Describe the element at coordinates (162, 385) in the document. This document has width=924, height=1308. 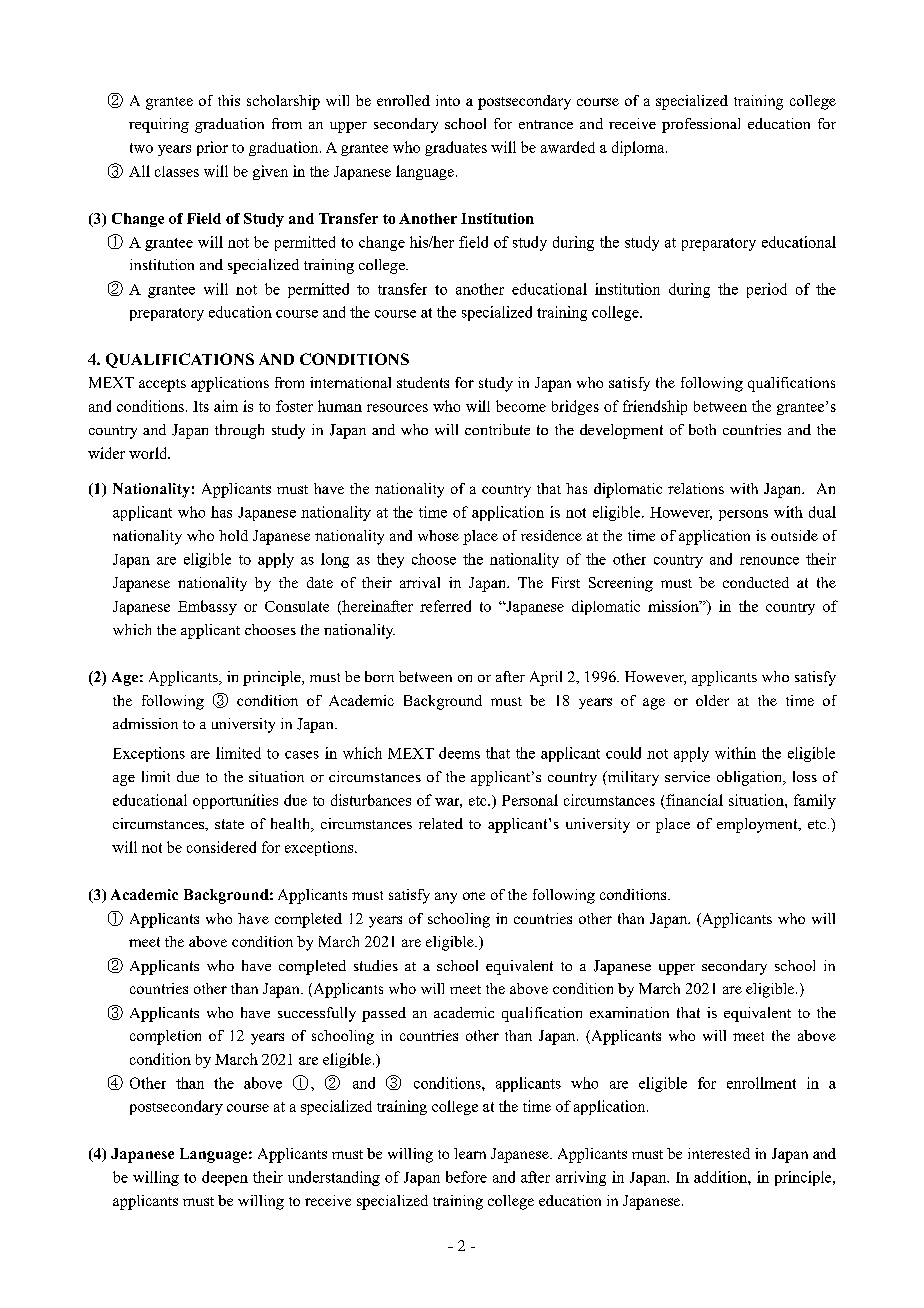
I see `accepts` at that location.
